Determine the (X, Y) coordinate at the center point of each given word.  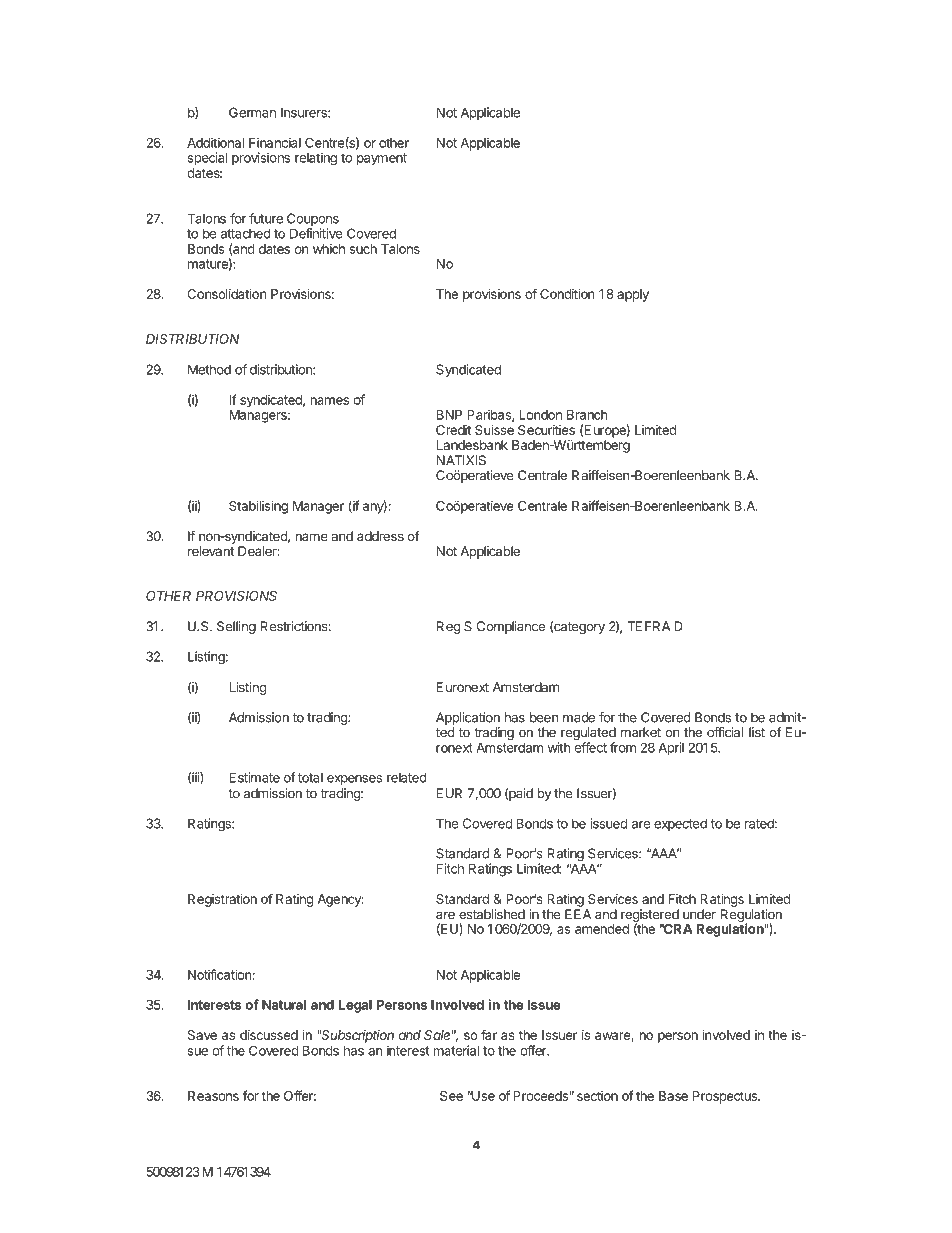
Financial (275, 142)
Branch (587, 415)
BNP (449, 415)
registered (650, 917)
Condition (567, 294)
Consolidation (227, 294)
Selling (236, 627)
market (641, 732)
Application (468, 718)
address (380, 536)
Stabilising (258, 507)
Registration (222, 900)
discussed (269, 1035)
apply (633, 295)
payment (382, 159)
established (492, 914)
